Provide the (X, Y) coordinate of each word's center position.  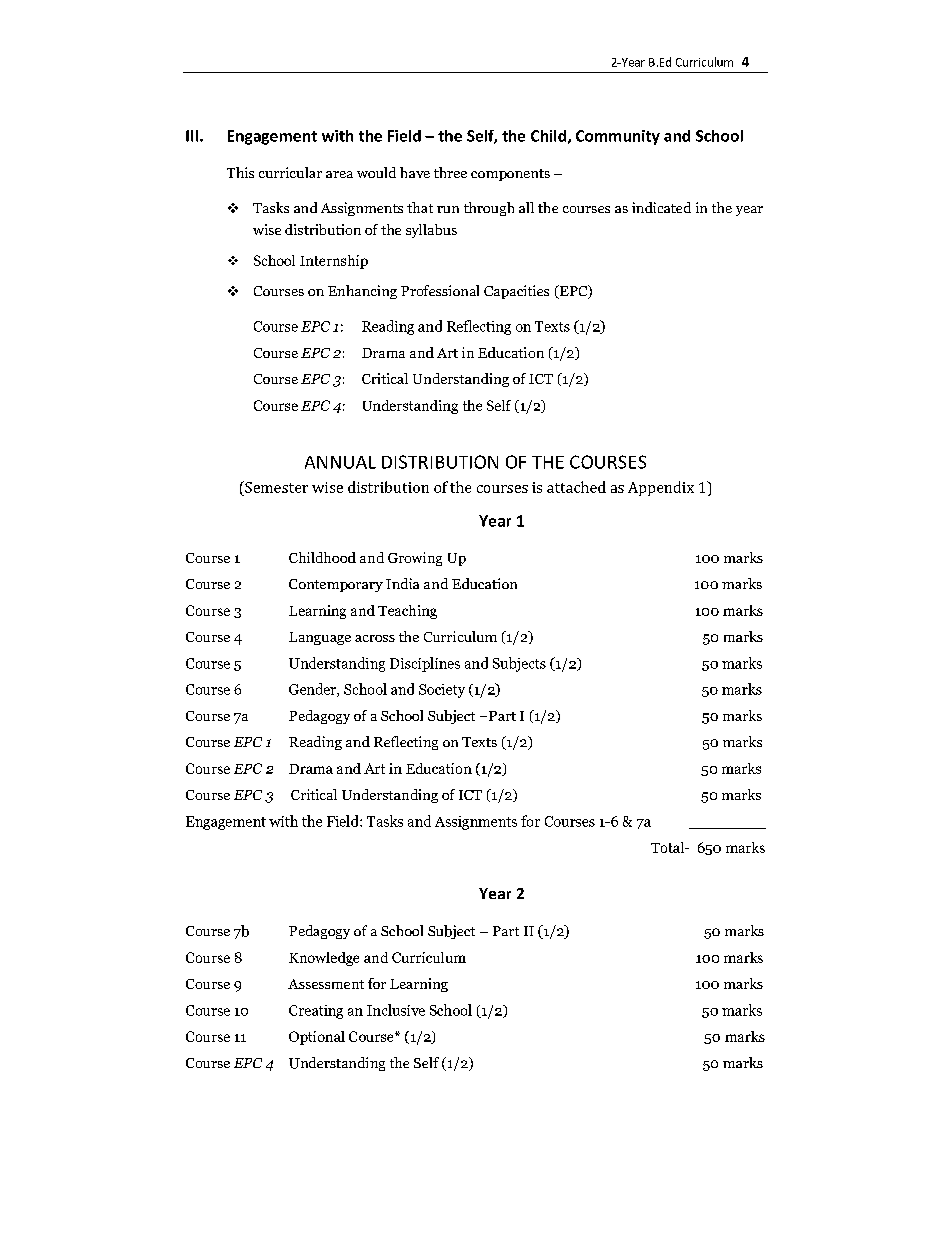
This (240, 172)
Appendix (661, 488)
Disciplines (425, 664)
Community (618, 137)
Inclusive (396, 1010)
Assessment (326, 984)
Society (442, 691)
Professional (440, 290)
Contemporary (336, 585)
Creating (316, 1012)
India (402, 583)
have (415, 172)
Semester (275, 487)
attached (576, 487)
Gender (313, 690)
